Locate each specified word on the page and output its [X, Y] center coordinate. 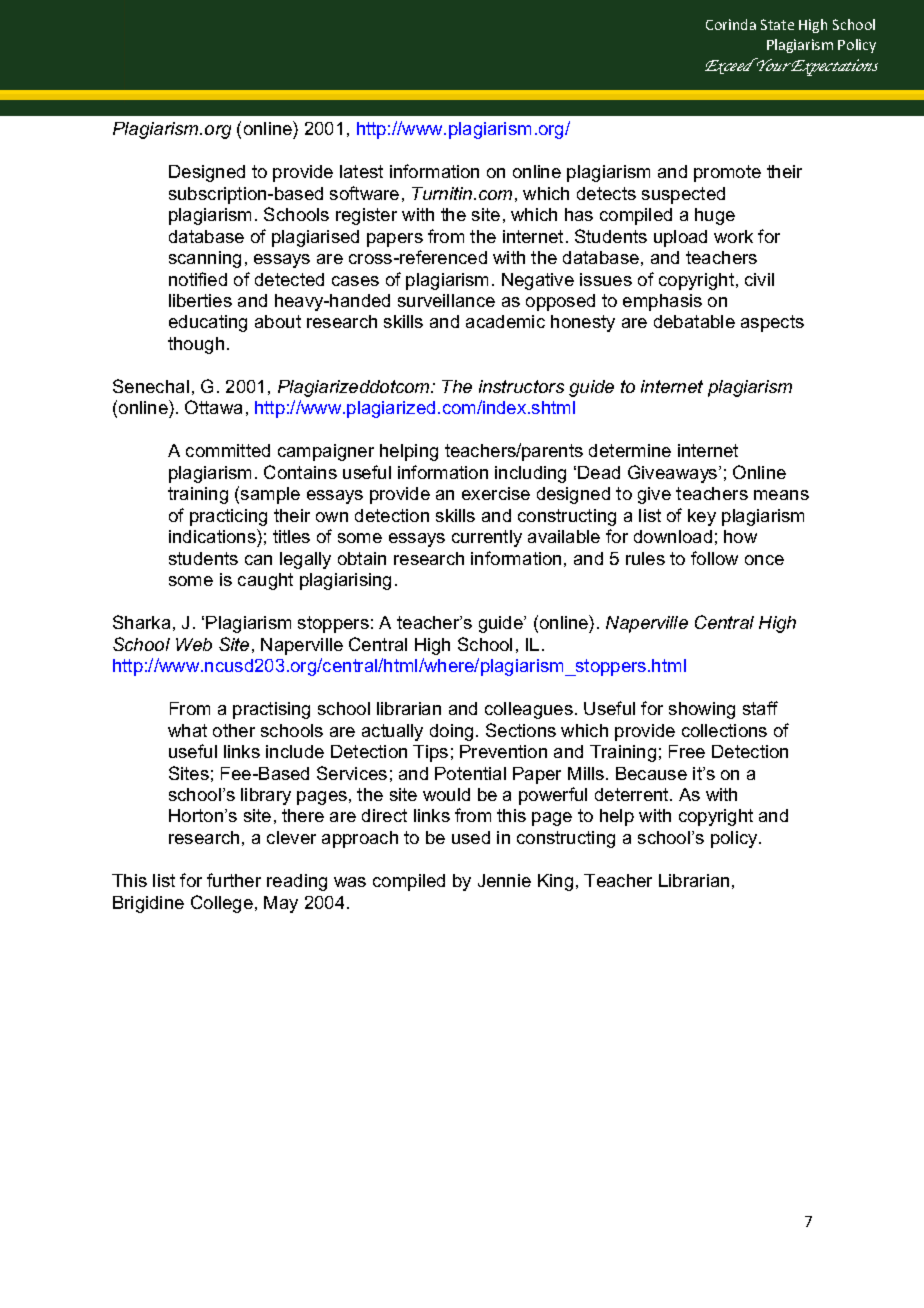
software [364, 193]
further [234, 880]
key [702, 517]
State [777, 24]
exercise [496, 493]
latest [361, 171]
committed [228, 450]
